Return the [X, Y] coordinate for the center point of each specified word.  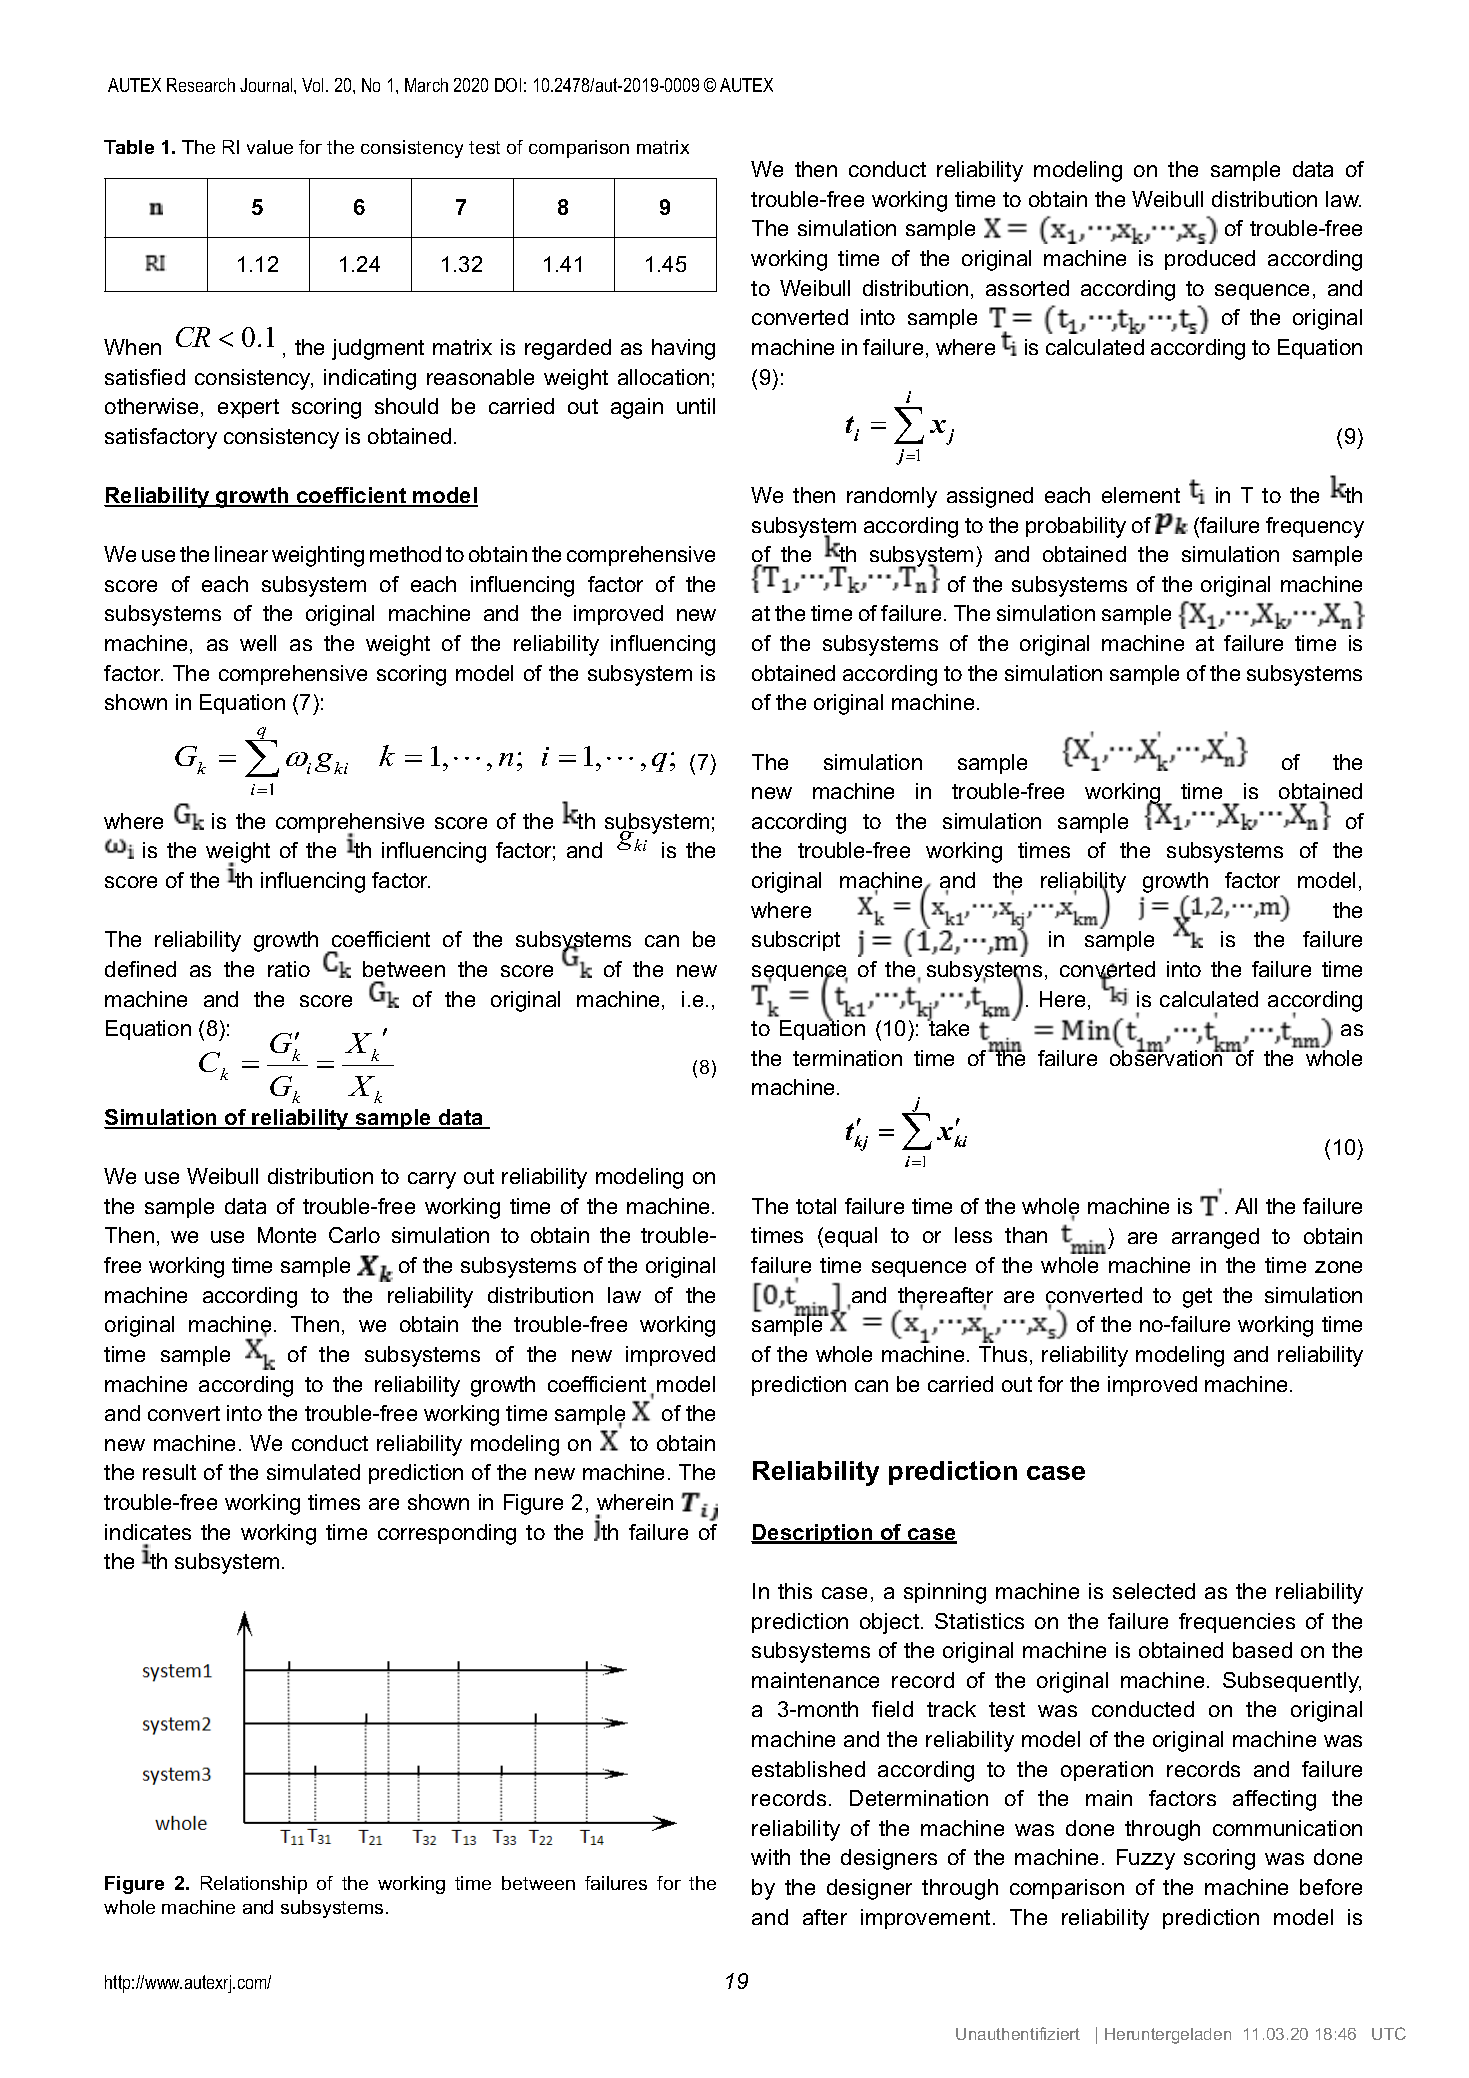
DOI [508, 85]
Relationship [254, 1885]
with [770, 1857]
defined [140, 969]
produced [1210, 260]
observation [1167, 1057]
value [270, 147]
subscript [796, 941]
